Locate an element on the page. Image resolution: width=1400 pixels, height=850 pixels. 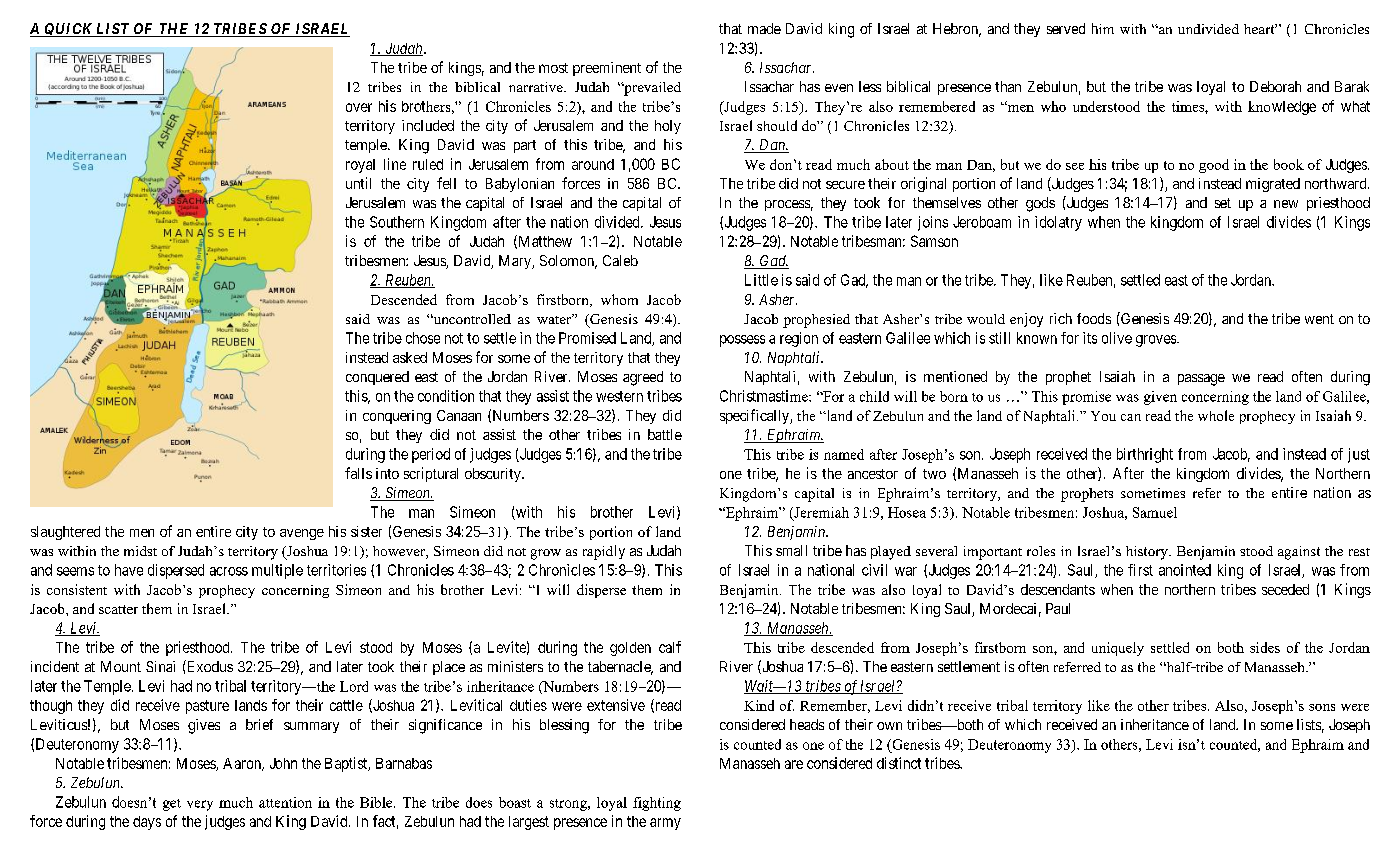
very is located at coordinates (200, 805).
